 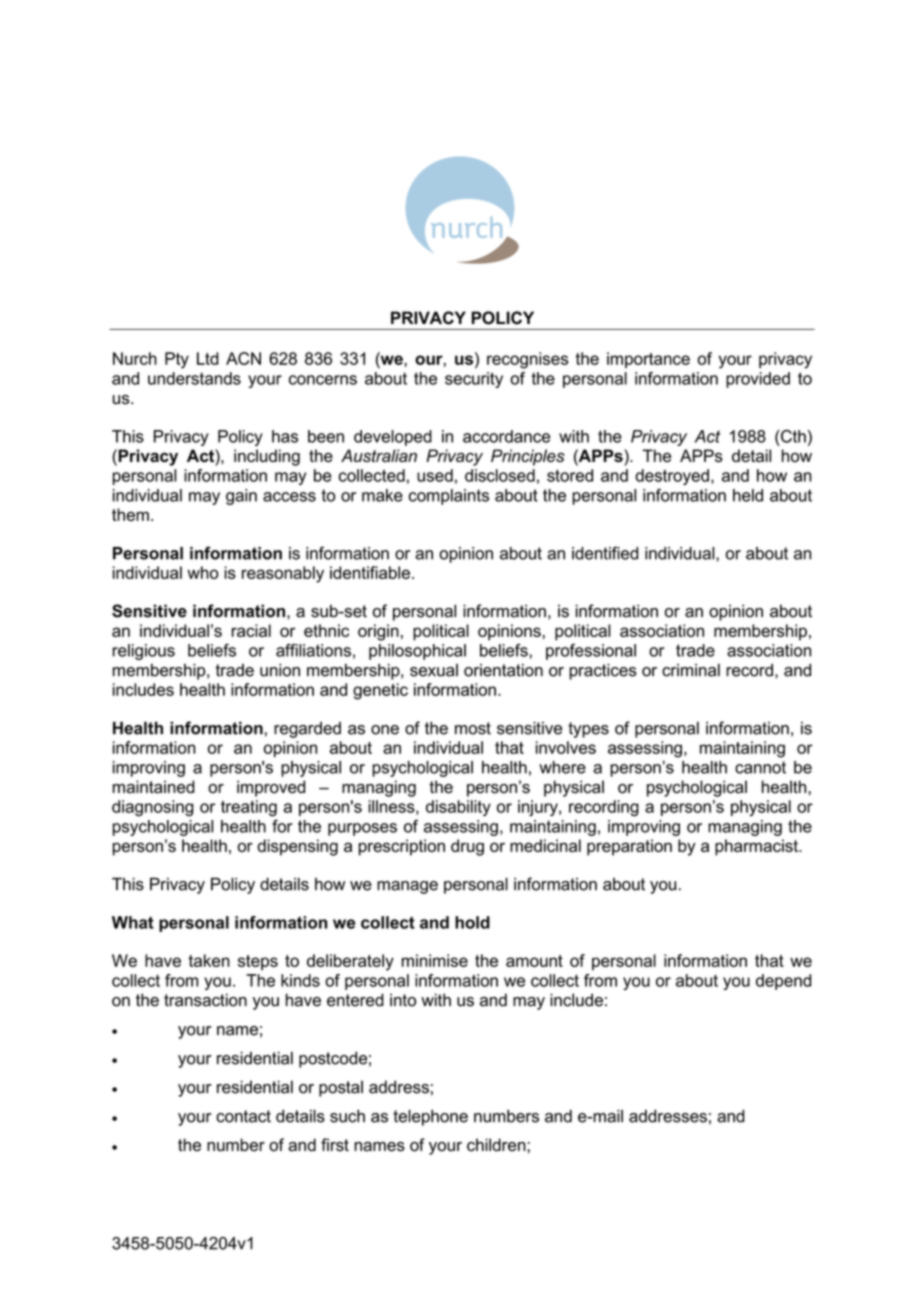 What do you see at coordinates (474, 380) in the page?
I see `security` at bounding box center [474, 380].
